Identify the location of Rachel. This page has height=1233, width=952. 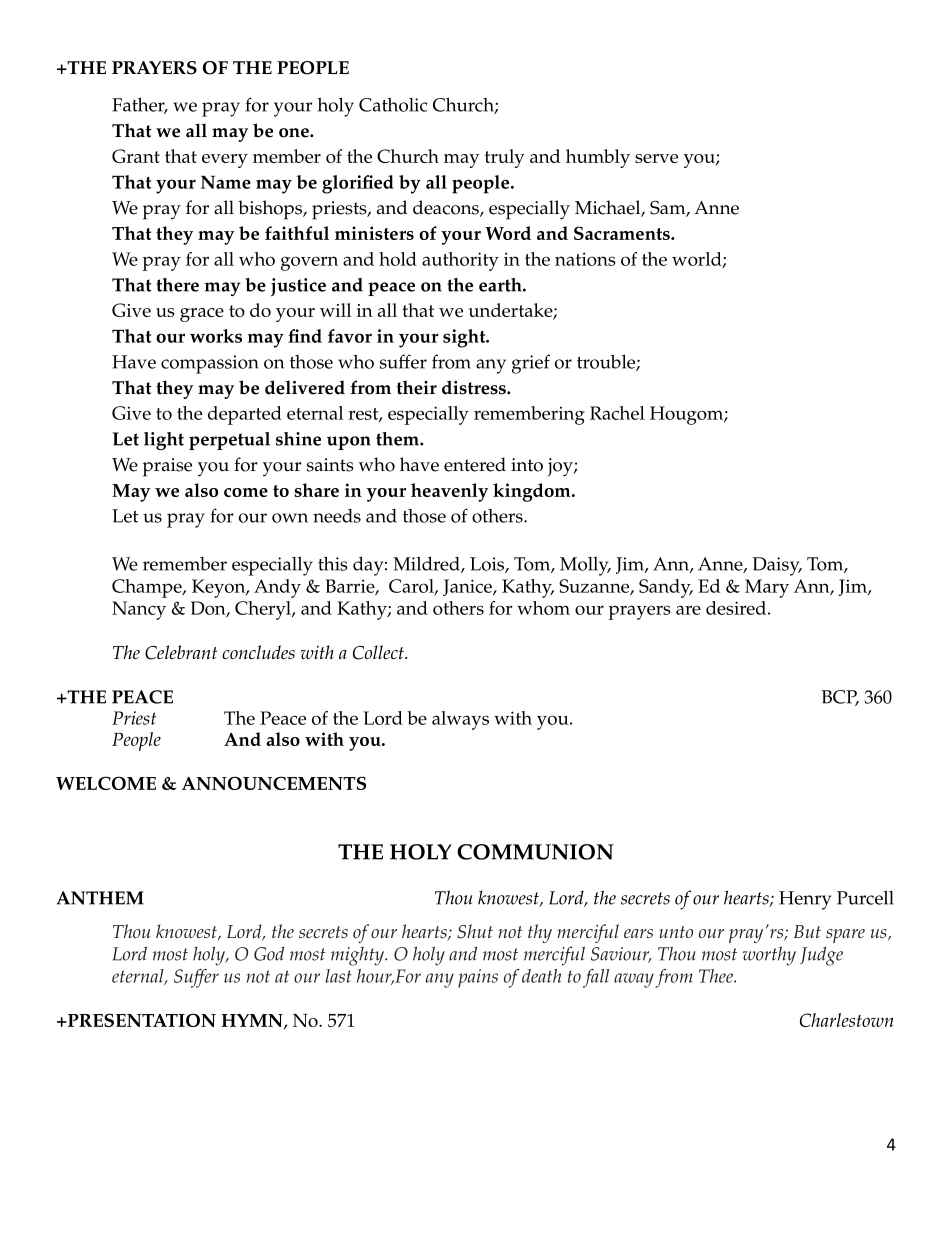
(617, 413).
